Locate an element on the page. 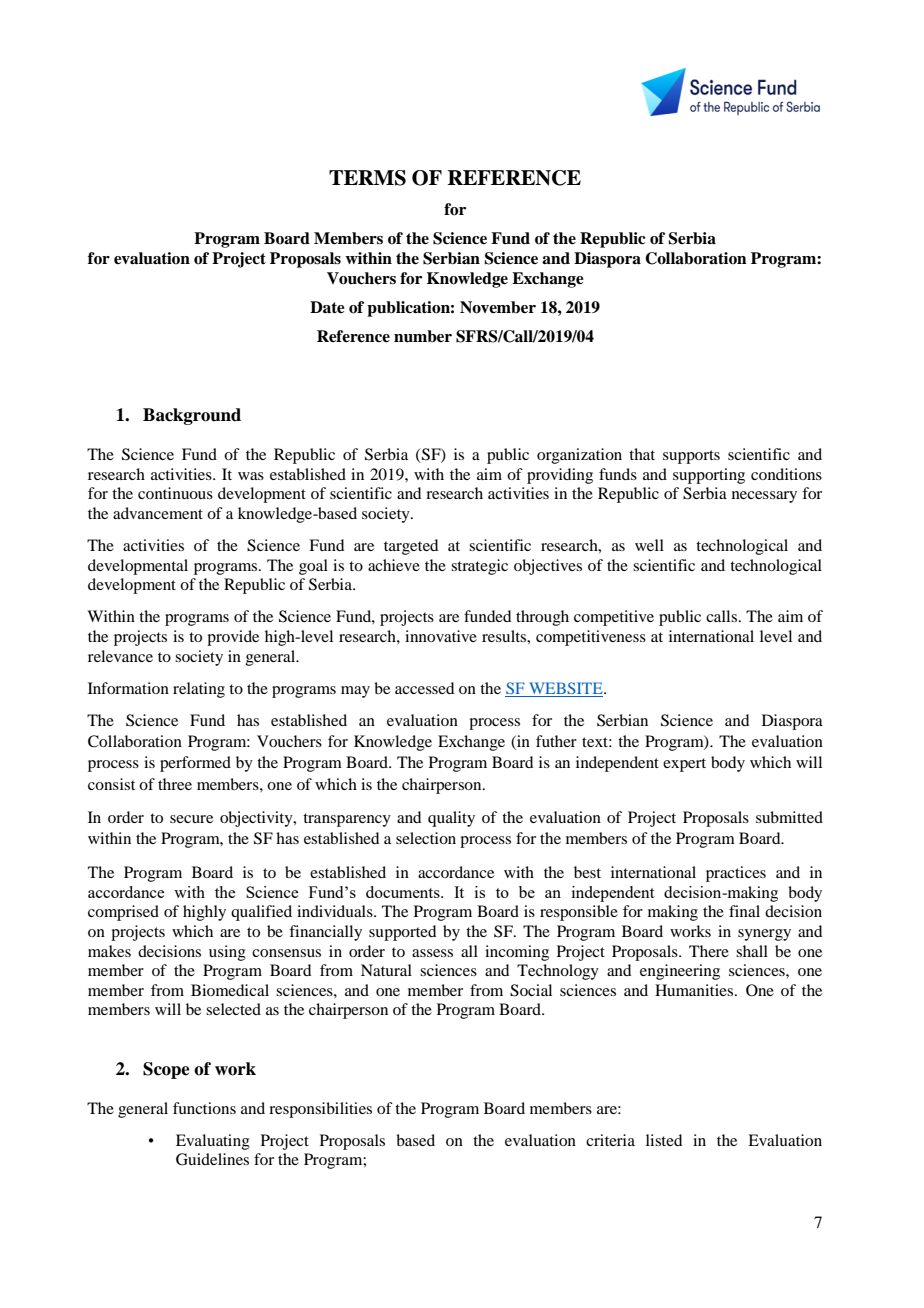 The image size is (924, 1308). advancement is located at coordinates (158, 513).
